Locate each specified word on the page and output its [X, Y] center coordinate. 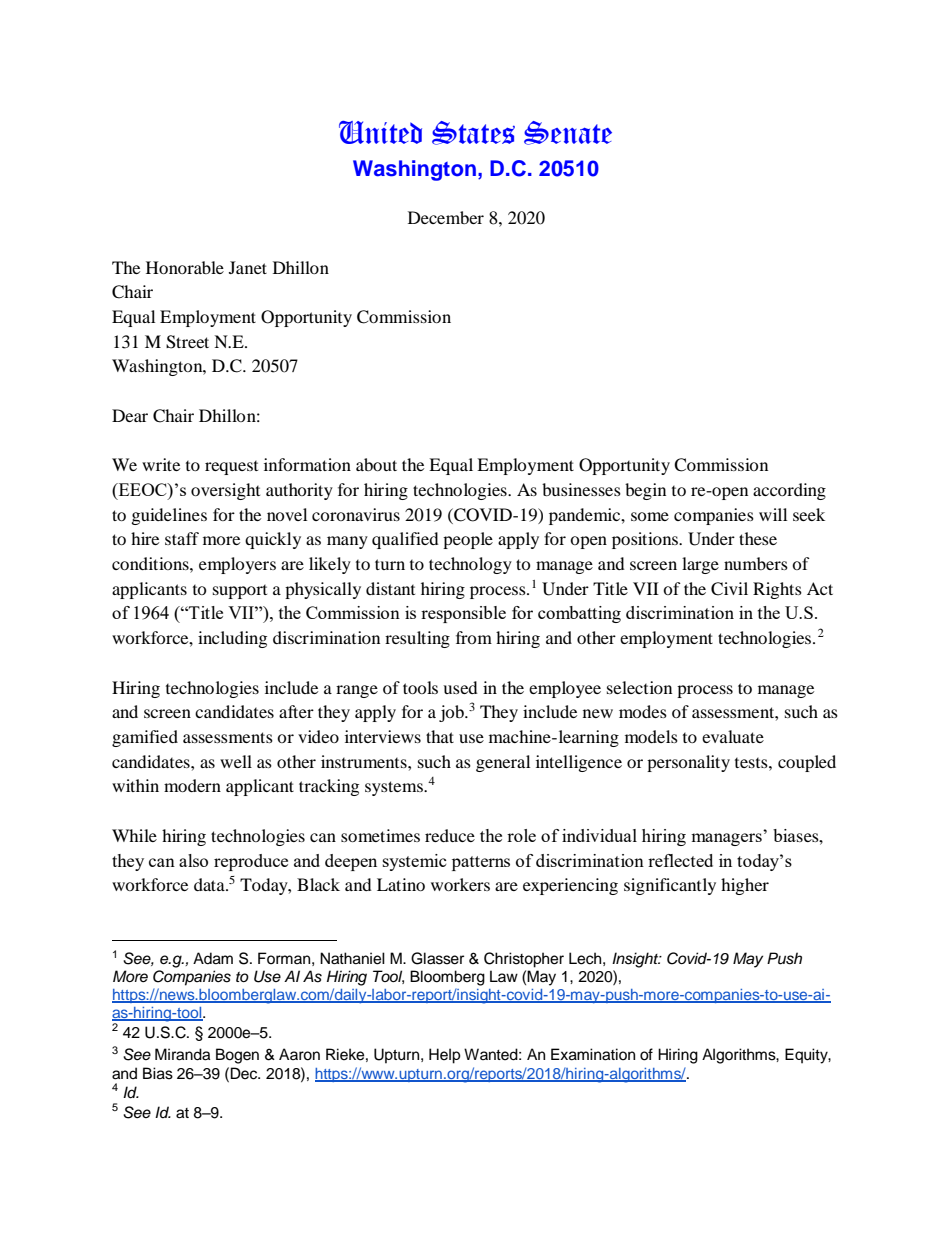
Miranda [182, 1054]
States [473, 133]
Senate [568, 133]
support [240, 592]
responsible [463, 614]
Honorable [185, 267]
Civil [729, 589]
